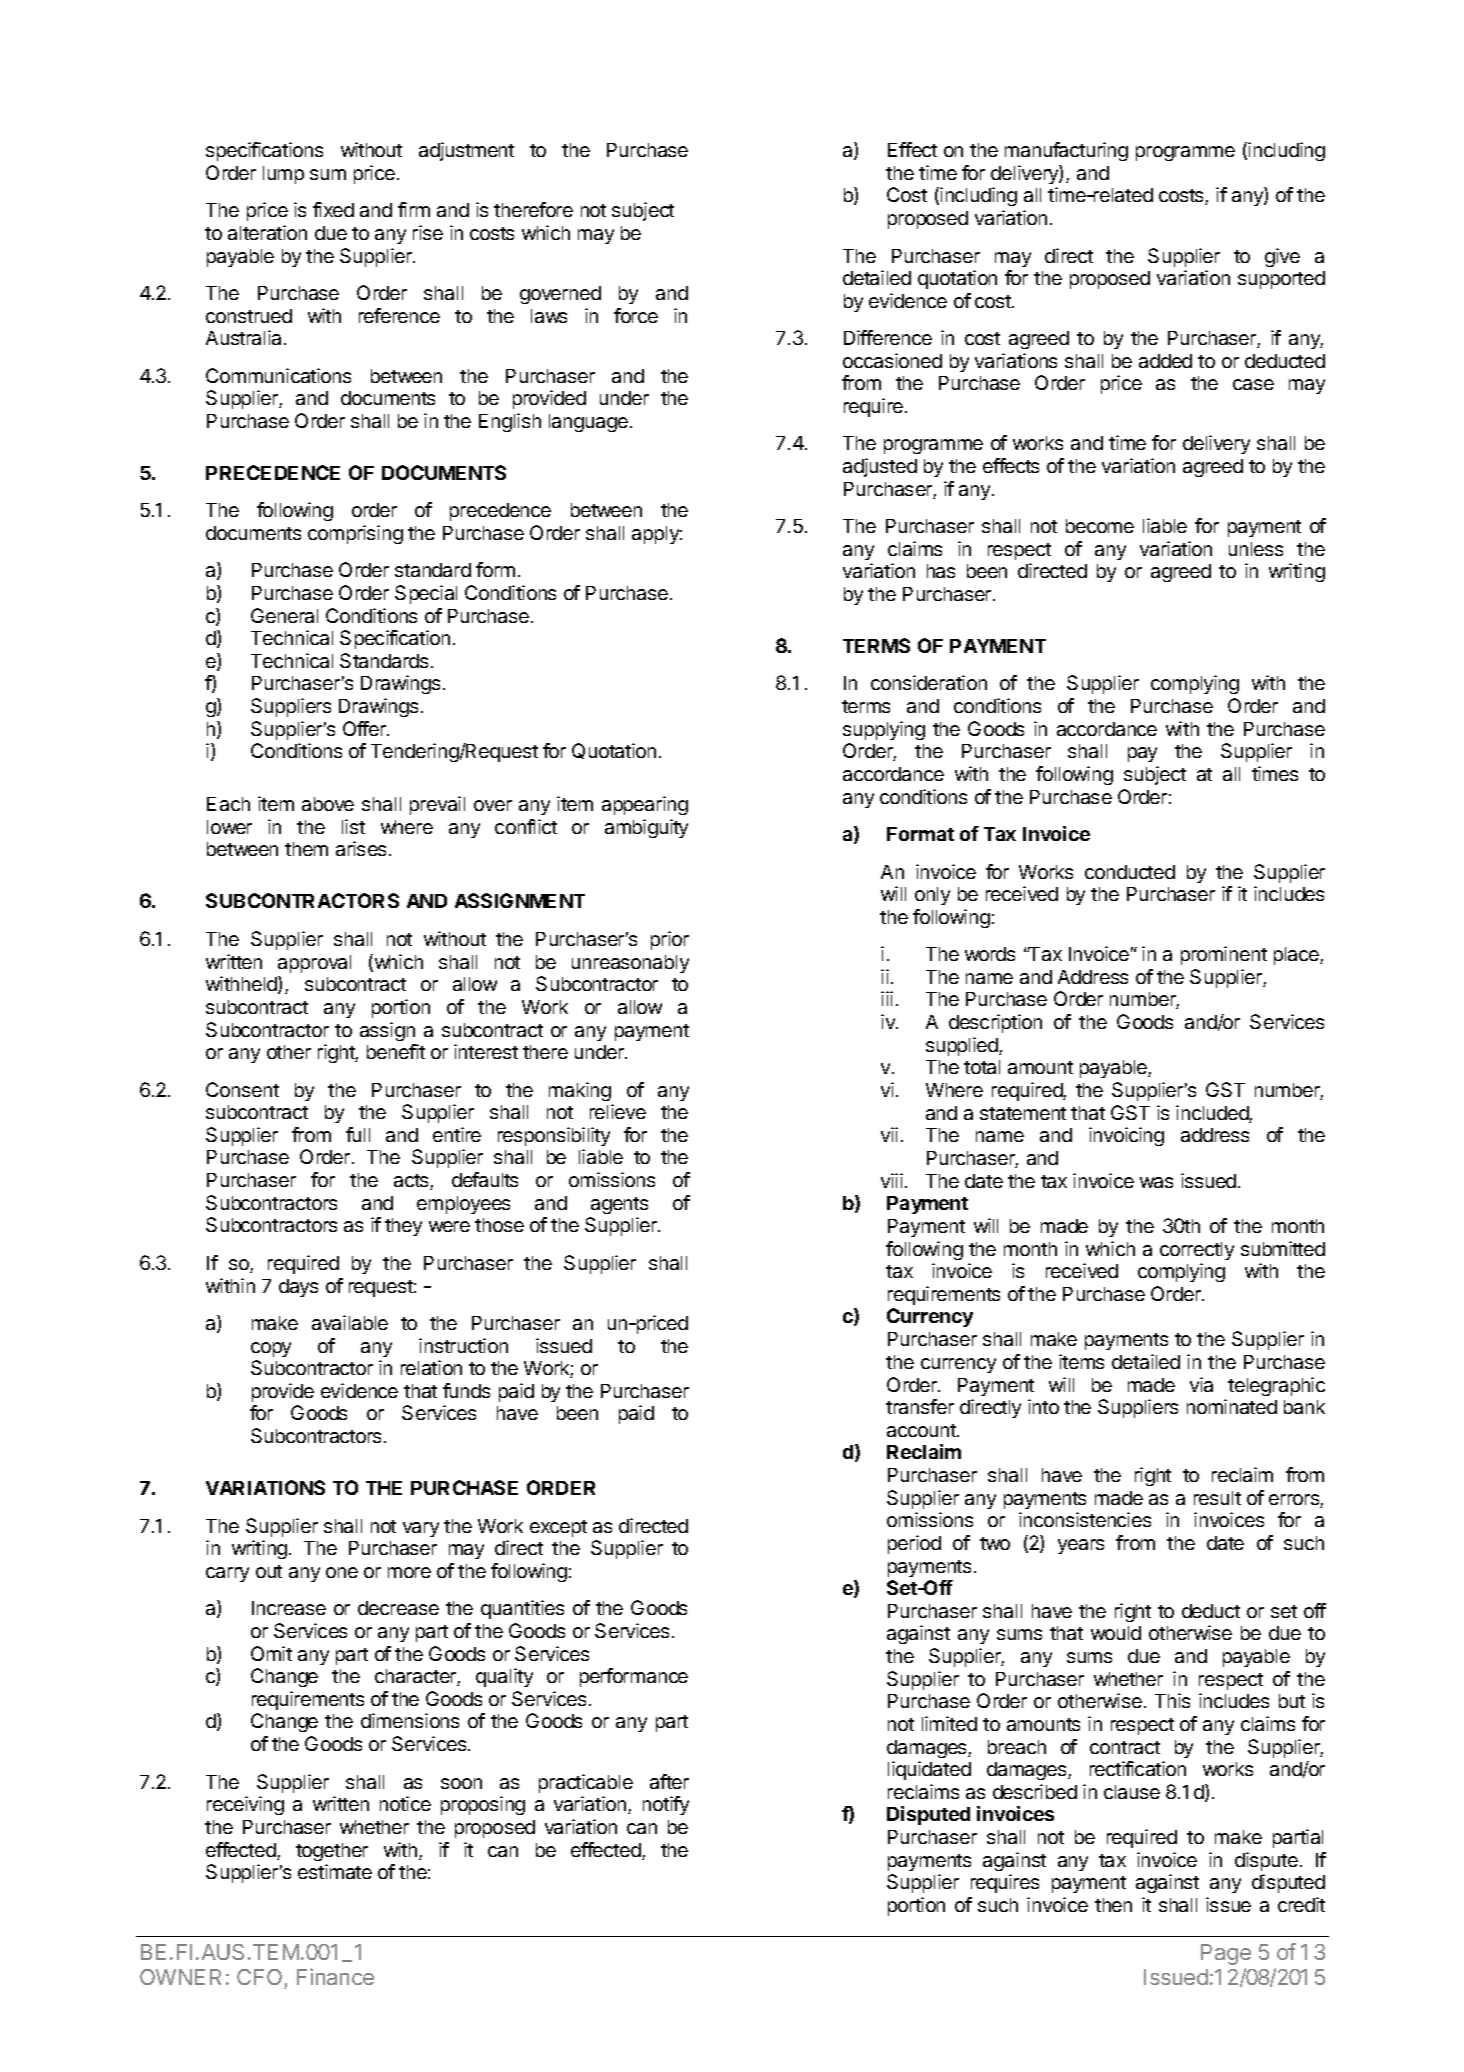  I want to click on Finance, so click(335, 1976).
